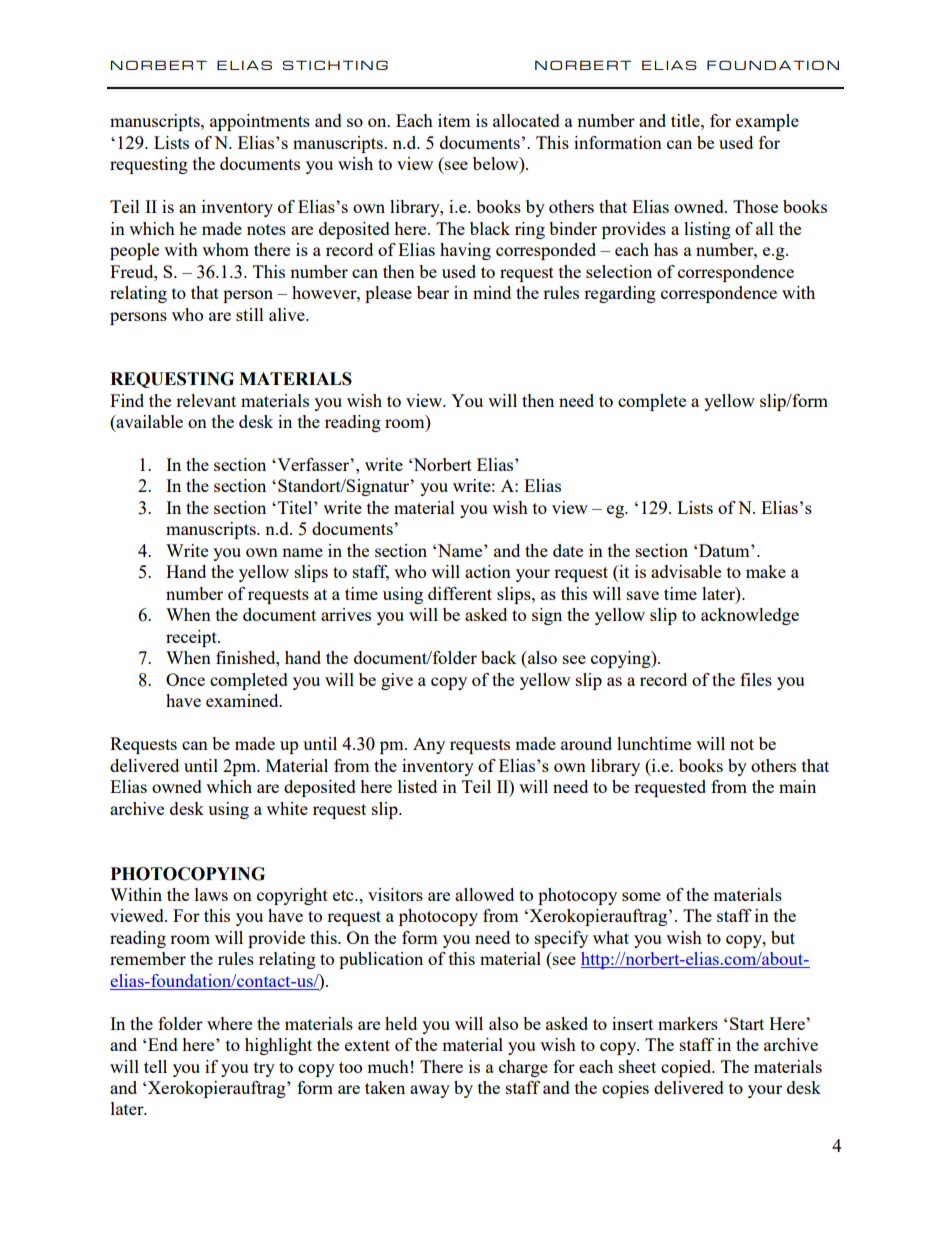  I want to click on relevant, so click(206, 400).
